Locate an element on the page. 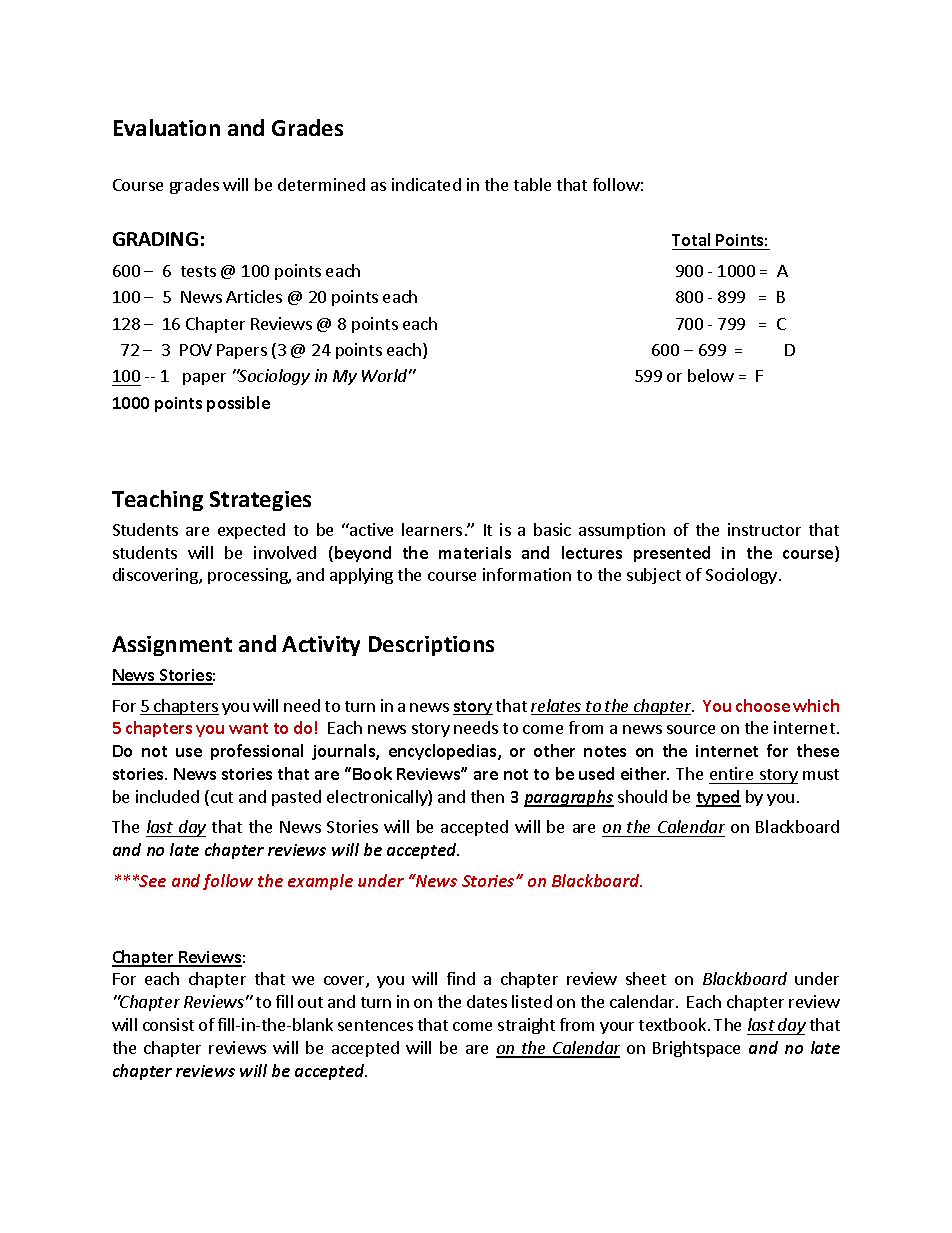 Image resolution: width=952 pixels, height=1233 pixels. want is located at coordinates (248, 728).
